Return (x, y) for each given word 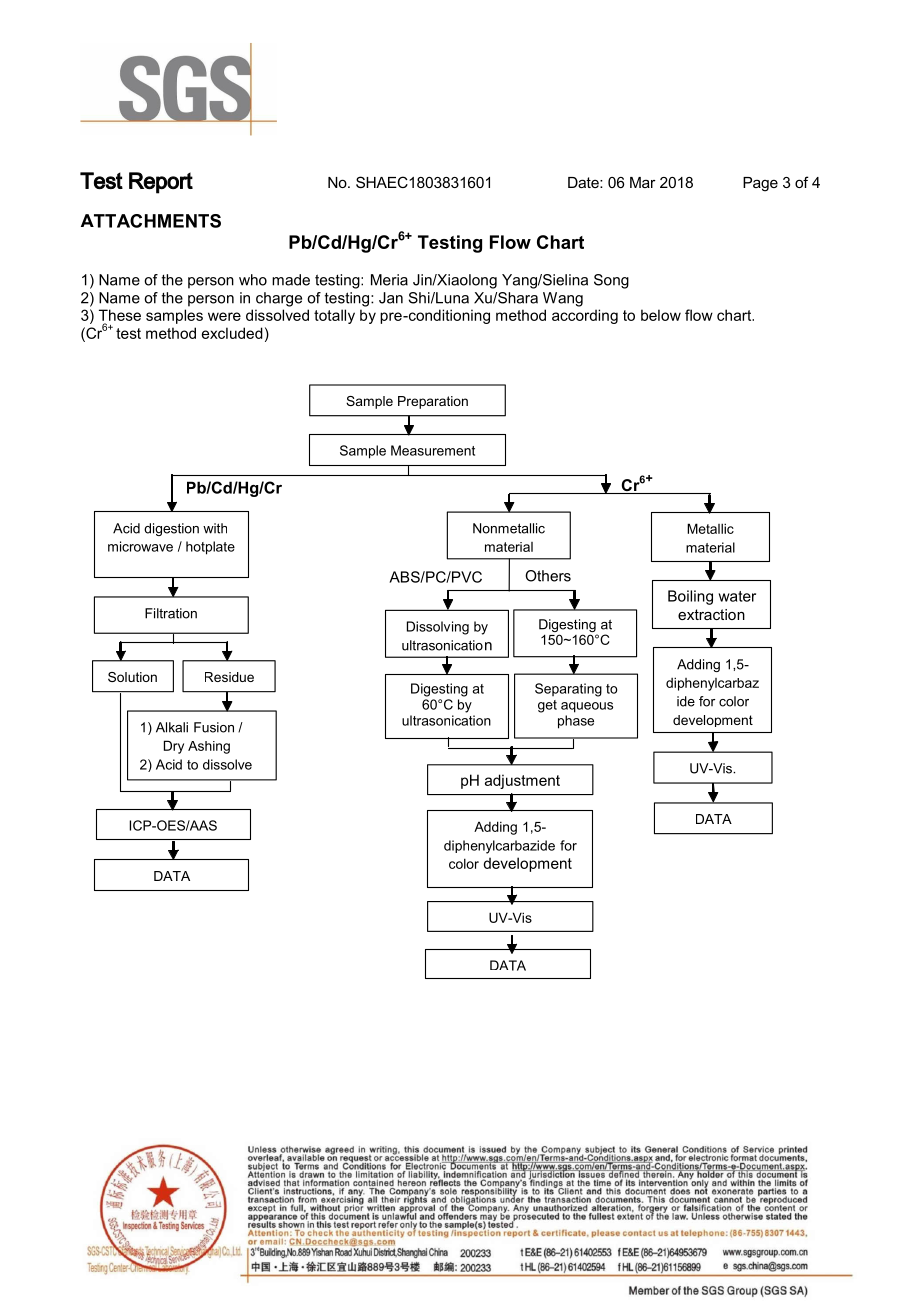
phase (576, 722)
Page (760, 184)
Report (161, 183)
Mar (643, 182)
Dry (174, 747)
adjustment (522, 781)
